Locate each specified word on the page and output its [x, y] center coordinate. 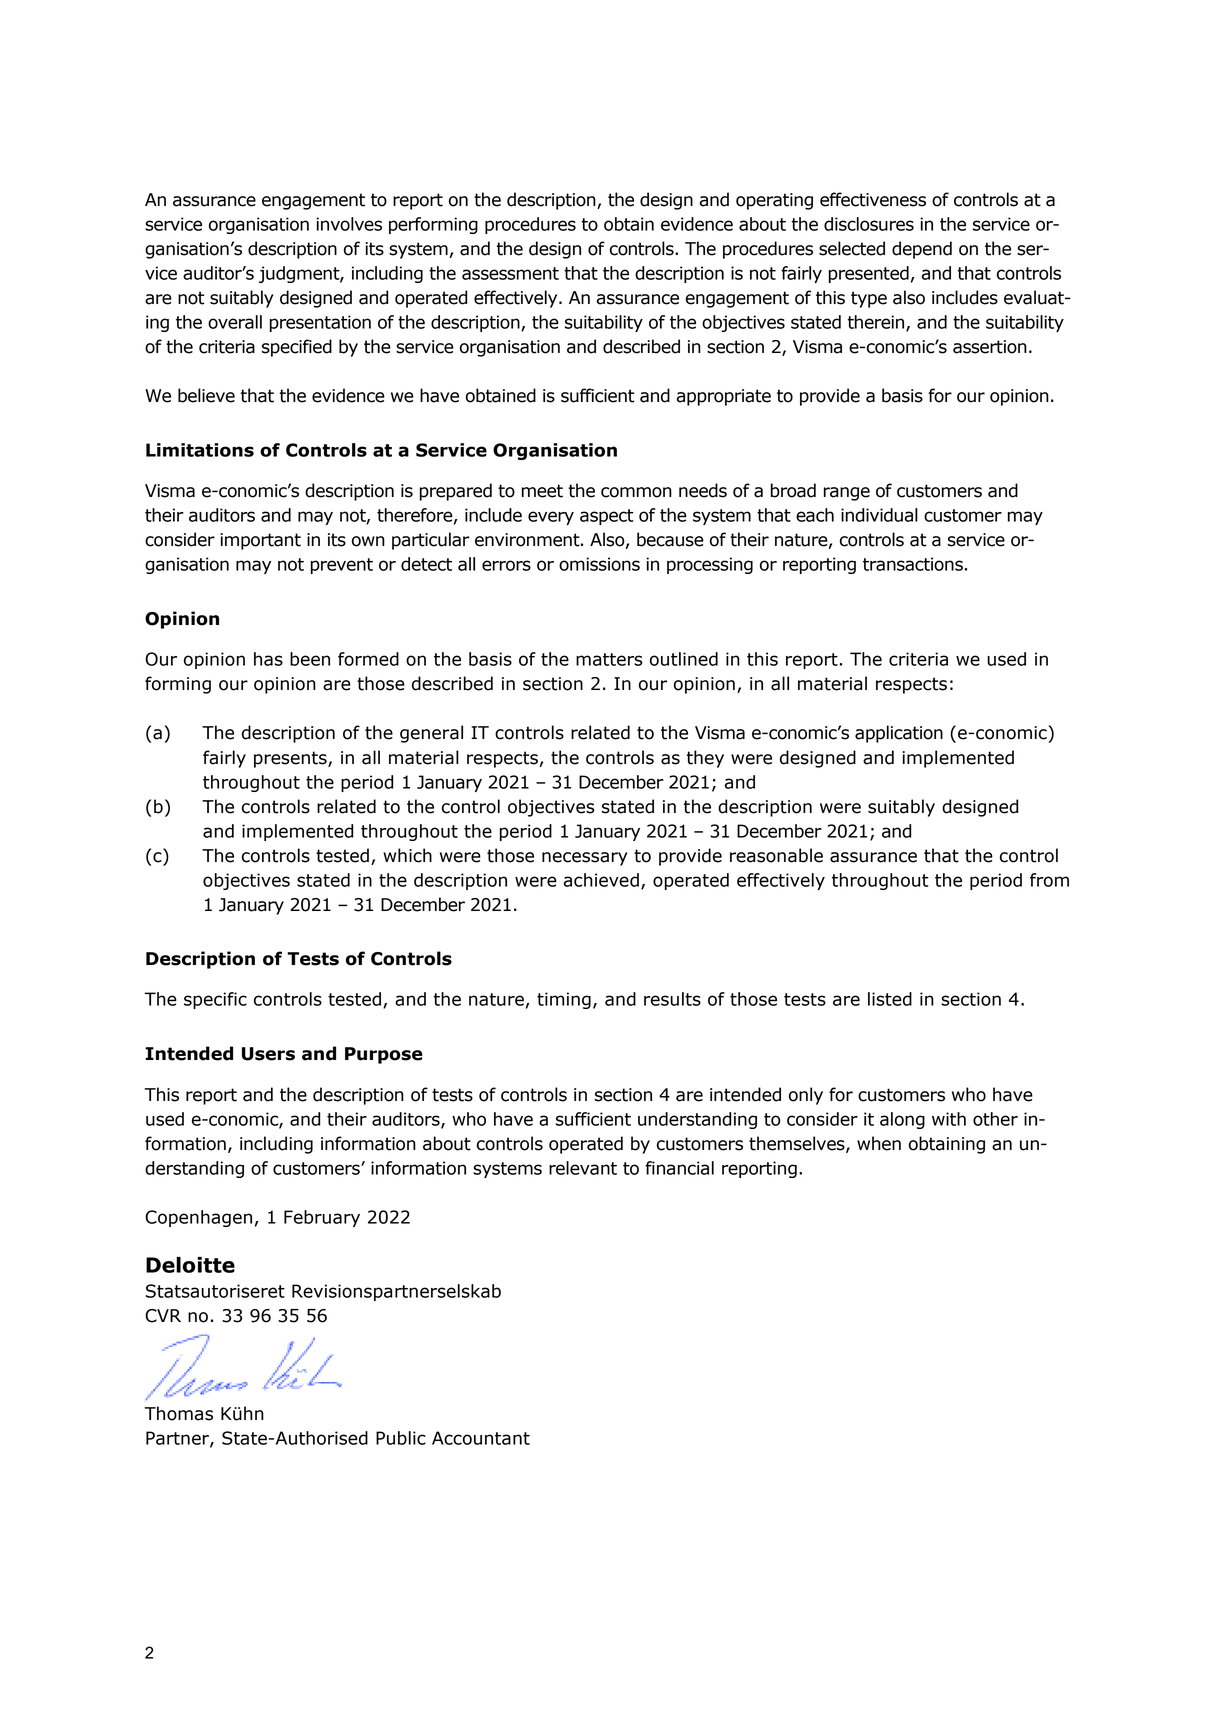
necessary [584, 859]
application [899, 734]
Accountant [481, 1438]
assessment [510, 273]
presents [291, 759]
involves [349, 224]
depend [922, 250]
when [879, 1143]
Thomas [179, 1413]
